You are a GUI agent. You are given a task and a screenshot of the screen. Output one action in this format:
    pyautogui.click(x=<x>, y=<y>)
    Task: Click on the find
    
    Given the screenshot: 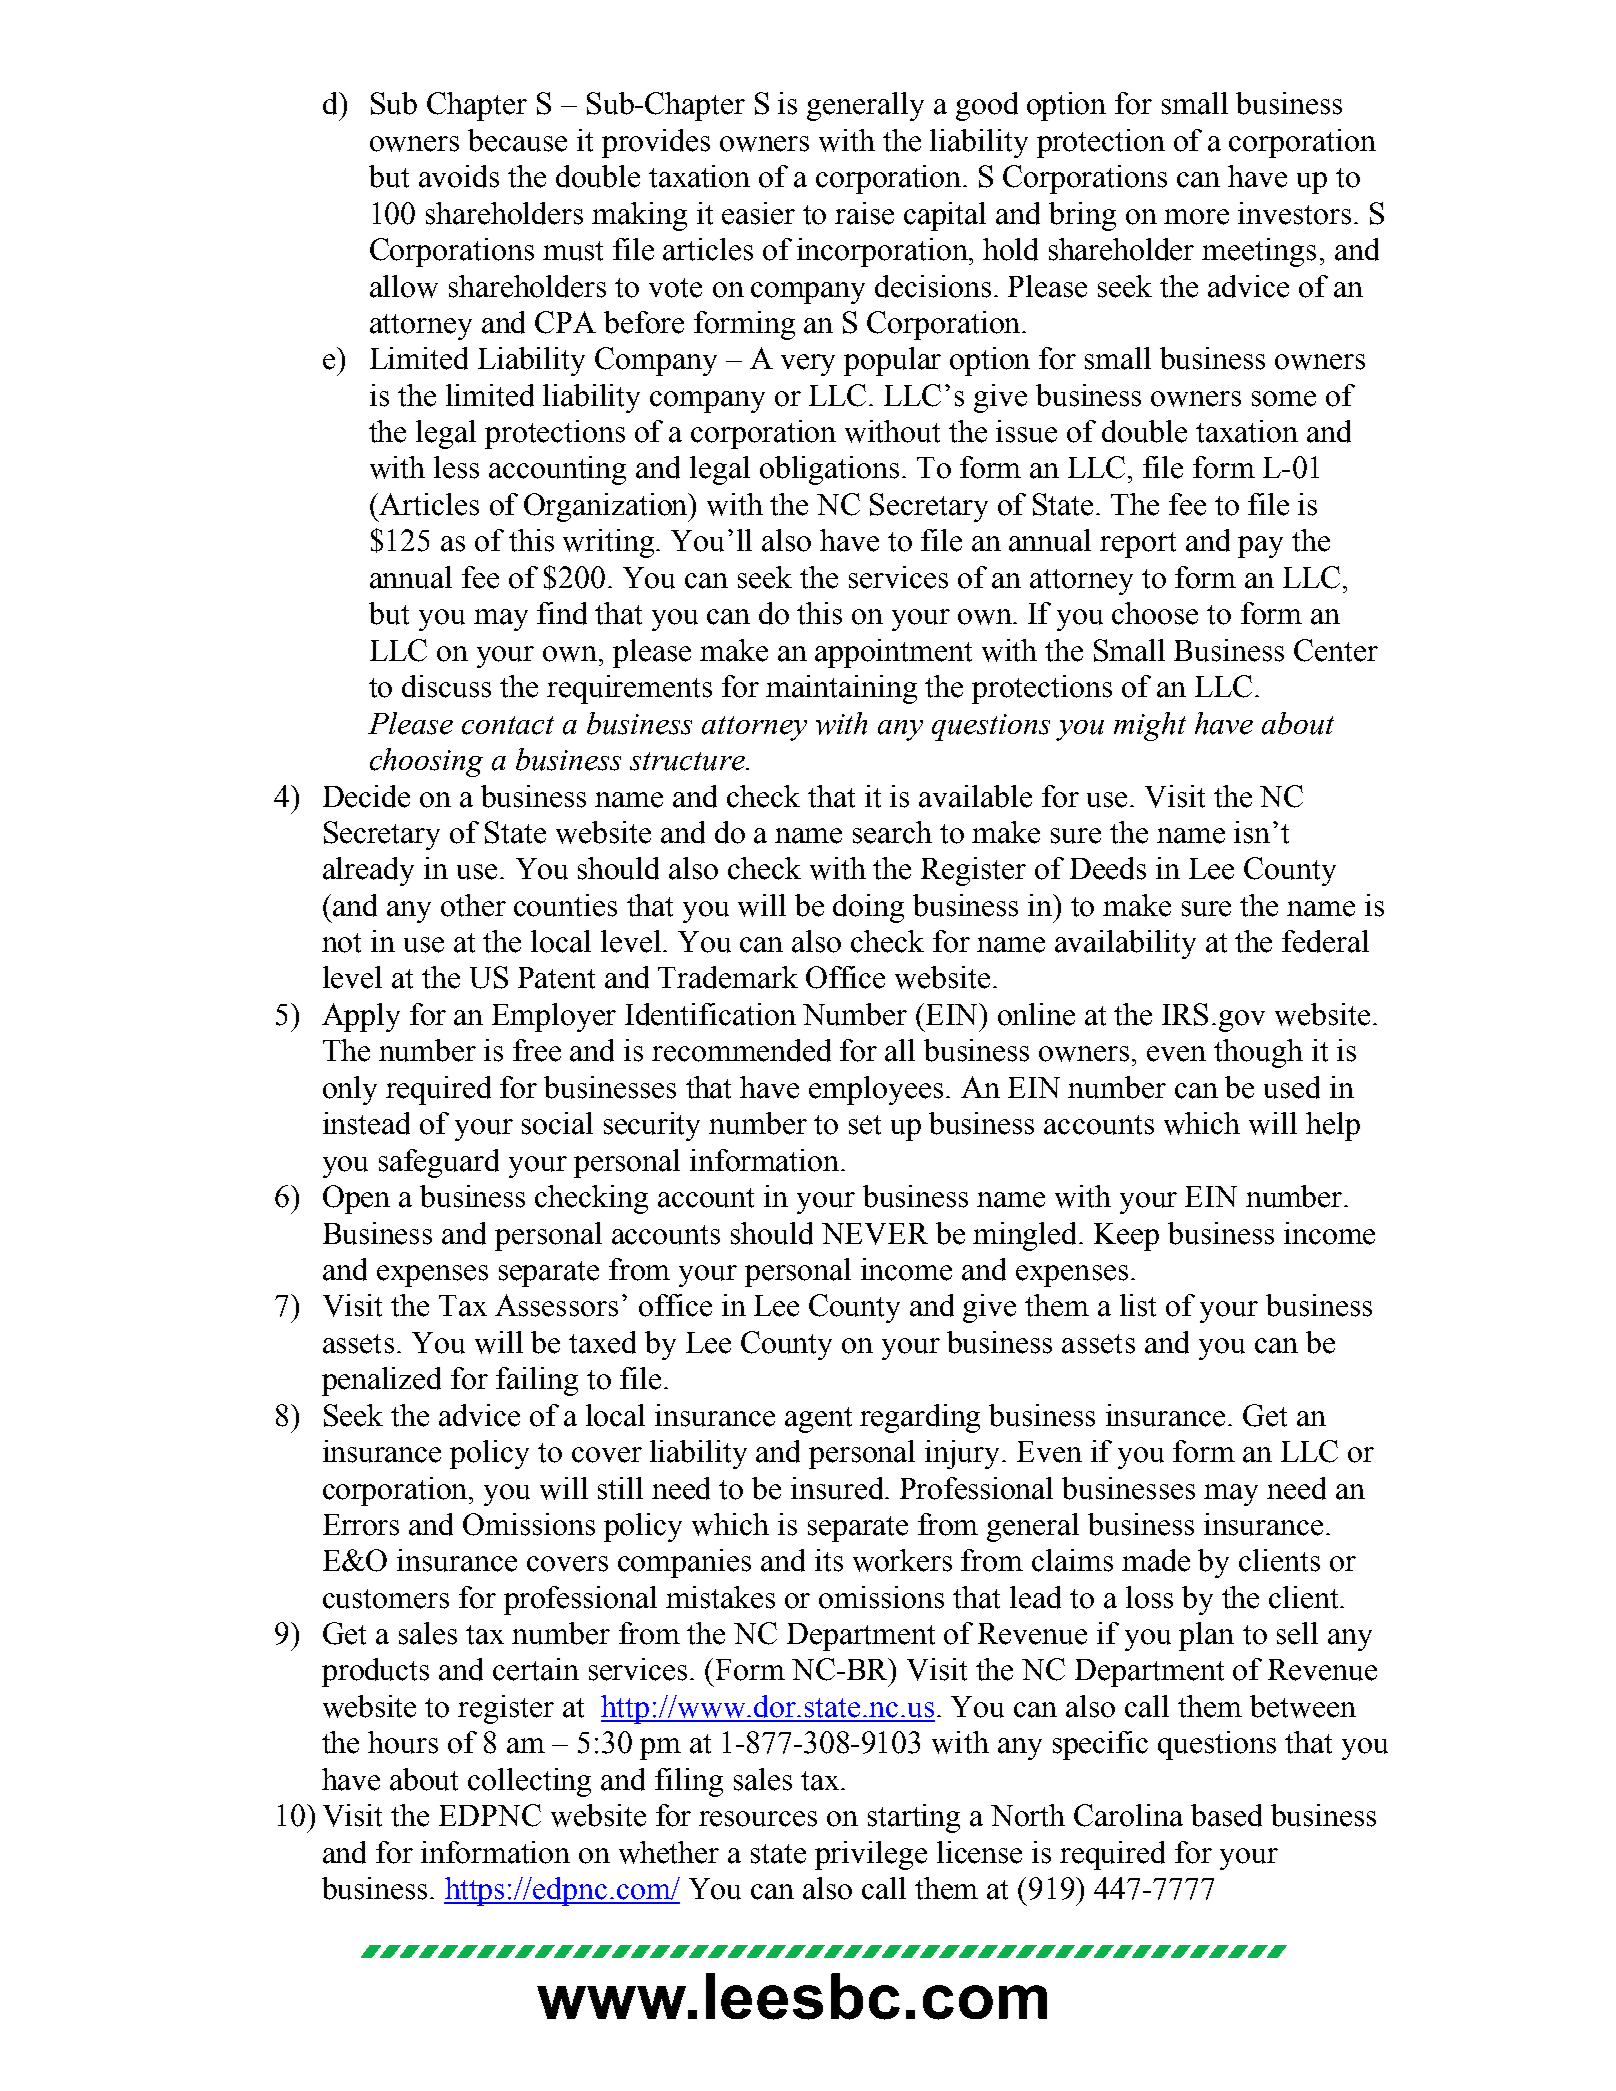 What is the action you would take?
    pyautogui.click(x=562, y=613)
